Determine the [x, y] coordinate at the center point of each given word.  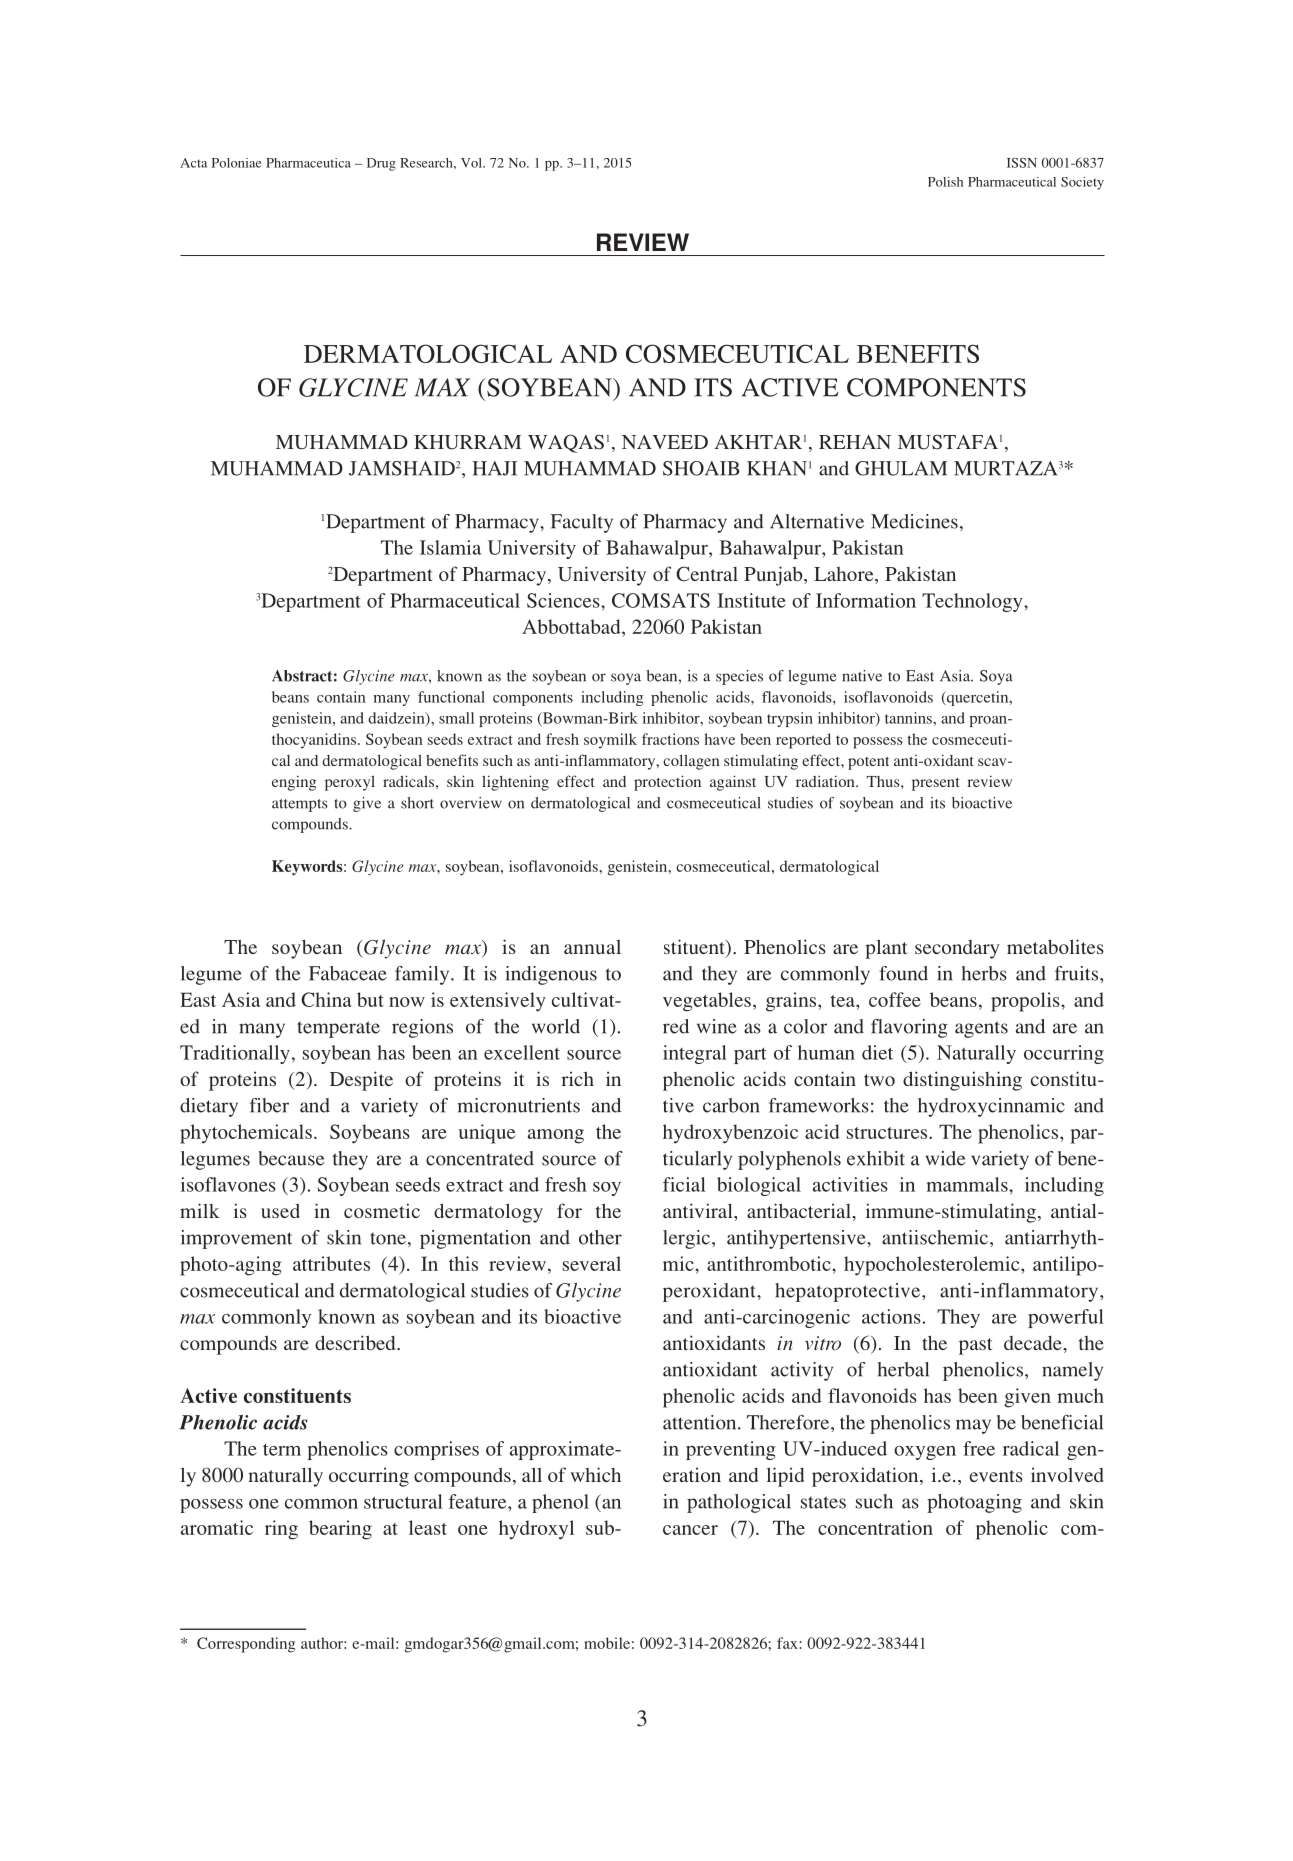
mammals [968, 1184]
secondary [957, 949]
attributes [331, 1263]
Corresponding [246, 1645]
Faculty [582, 523]
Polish [945, 182]
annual [592, 947]
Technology [973, 602]
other [600, 1237]
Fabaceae [348, 973]
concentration [875, 1527]
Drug [381, 164]
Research [427, 163]
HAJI [494, 468]
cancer [690, 1530]
